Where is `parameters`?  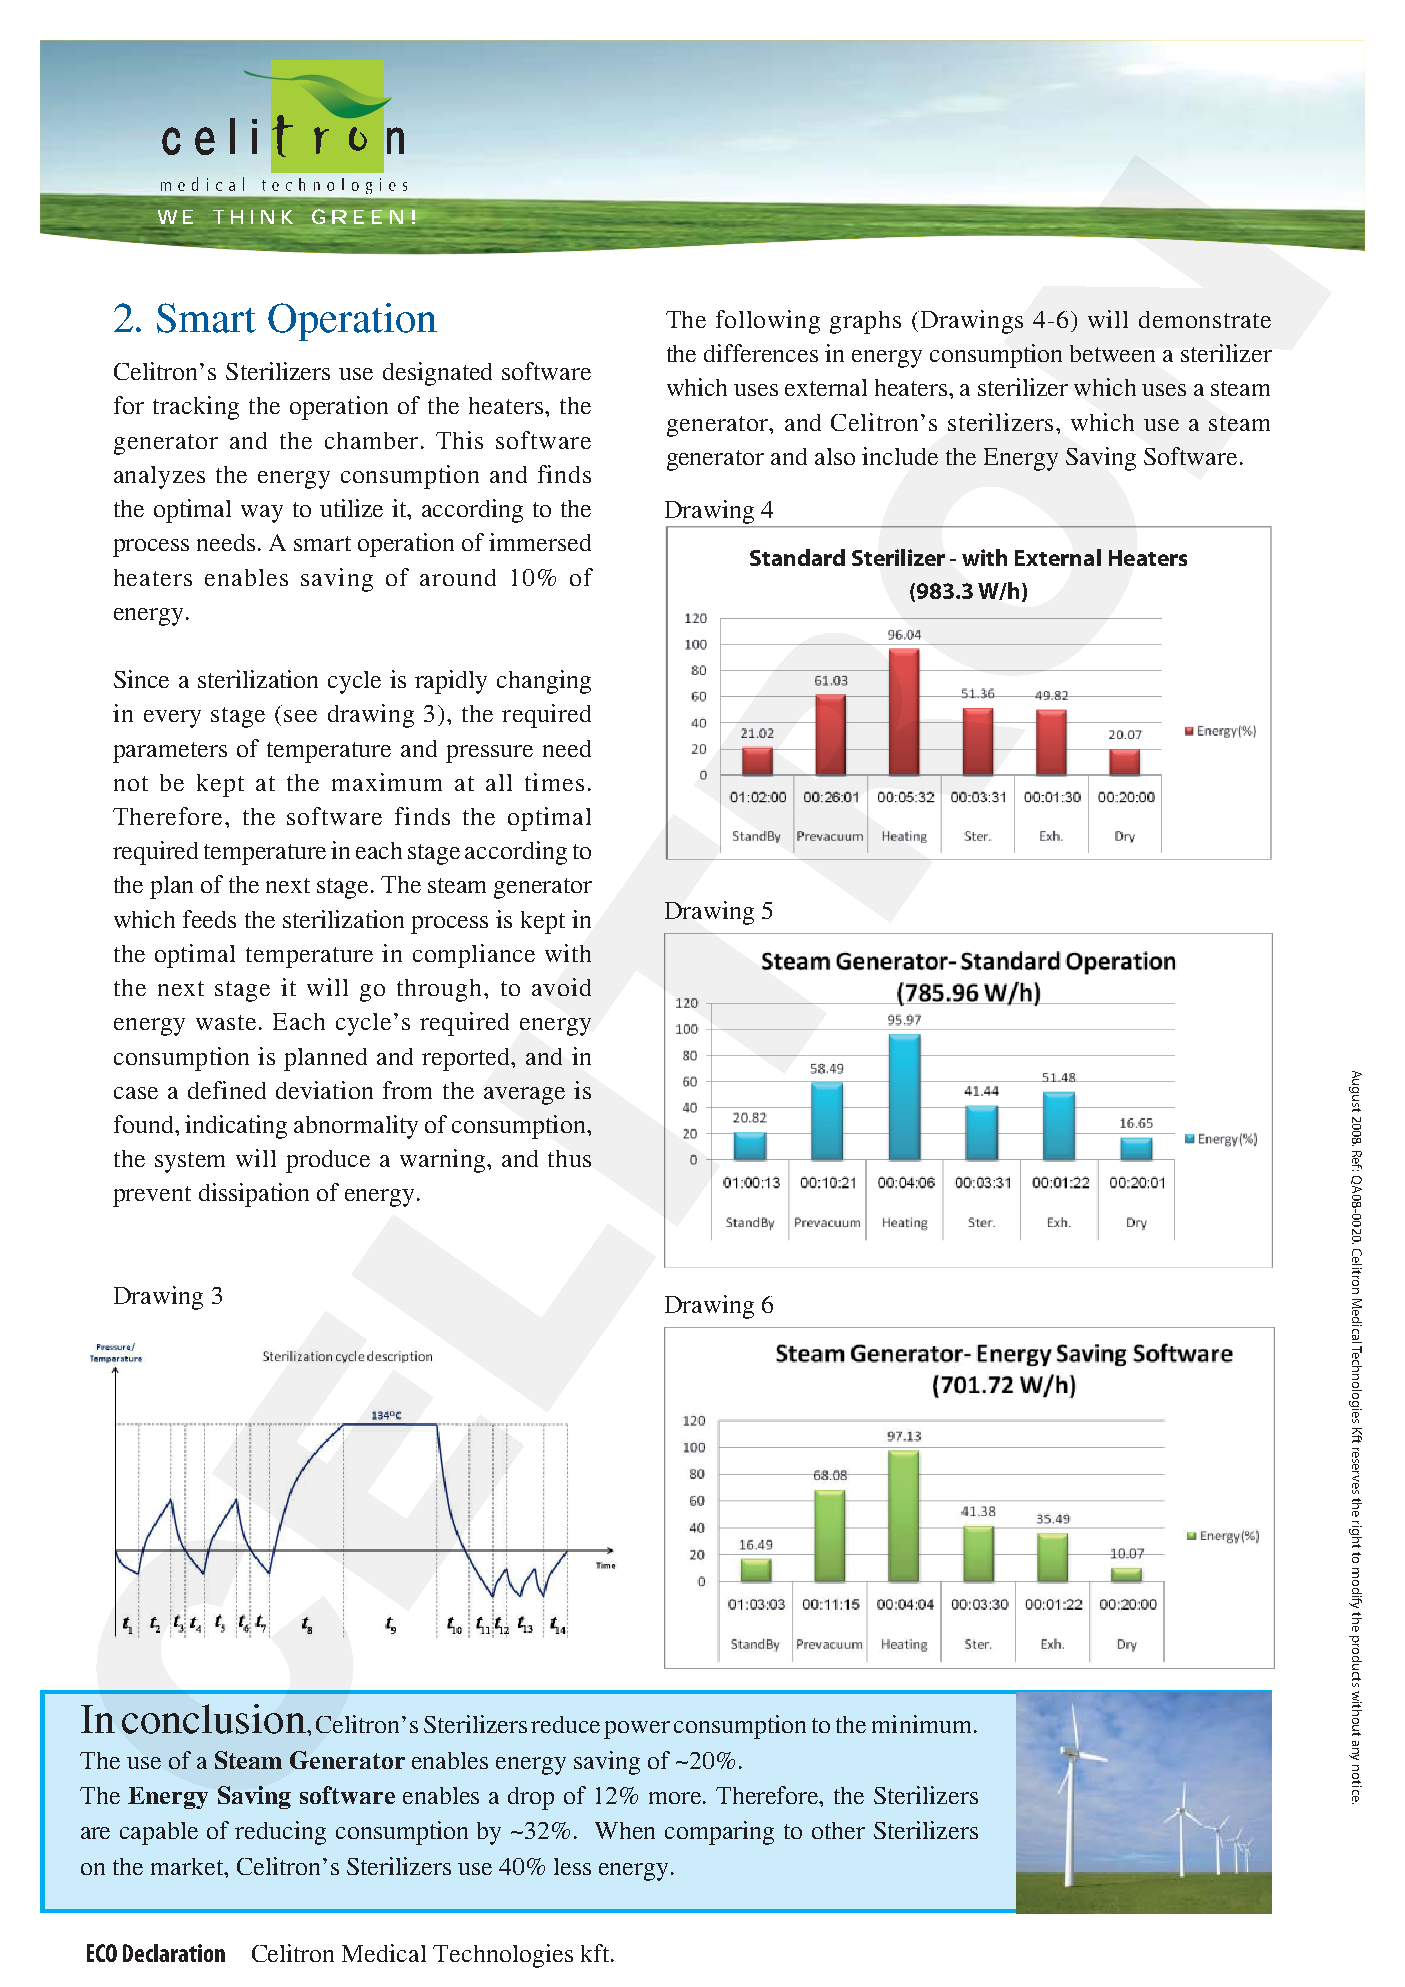
parameters is located at coordinates (170, 752).
